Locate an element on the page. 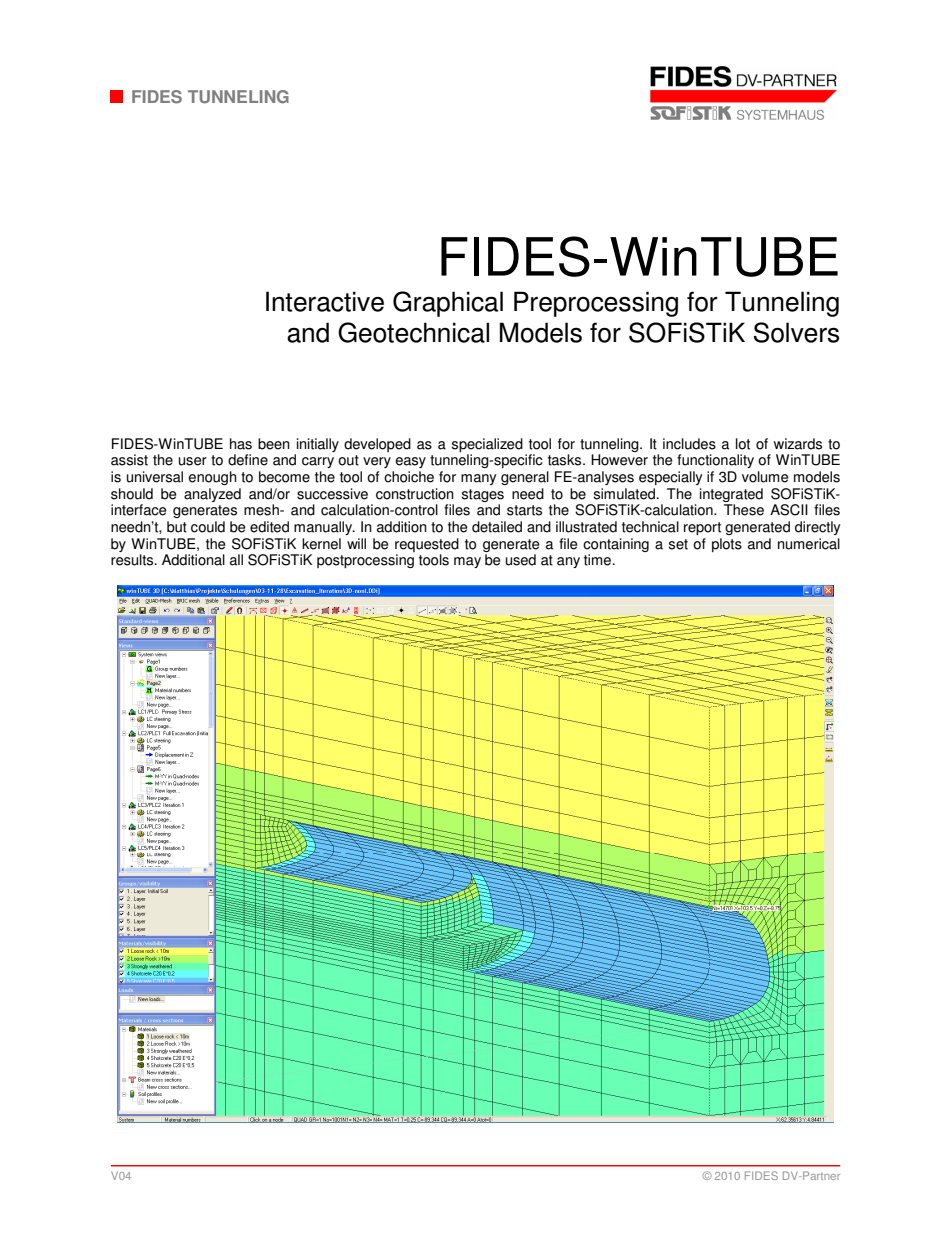 The height and width of the image is (1233, 952). results is located at coordinates (133, 560).
